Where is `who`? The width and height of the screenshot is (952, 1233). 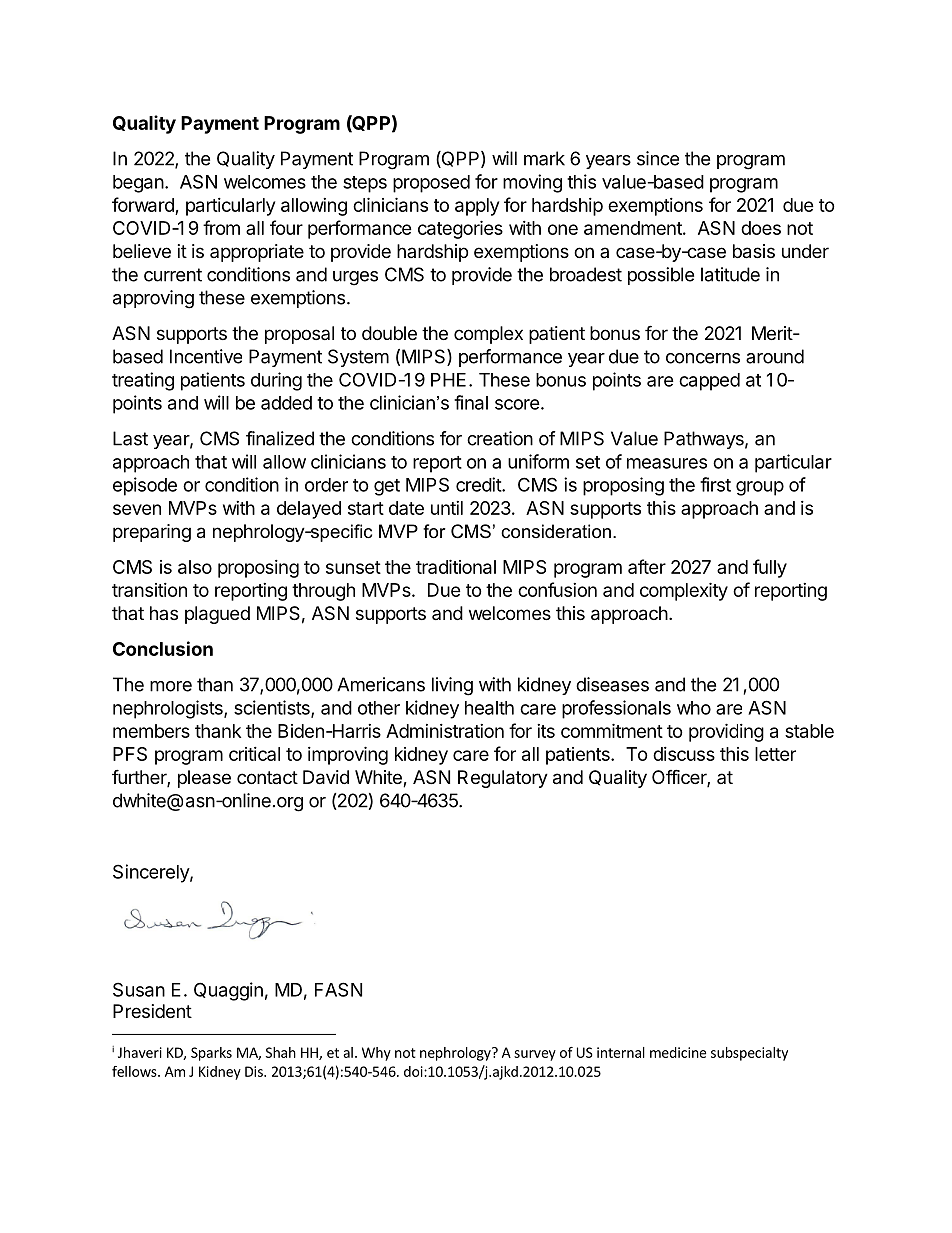 who is located at coordinates (694, 708).
